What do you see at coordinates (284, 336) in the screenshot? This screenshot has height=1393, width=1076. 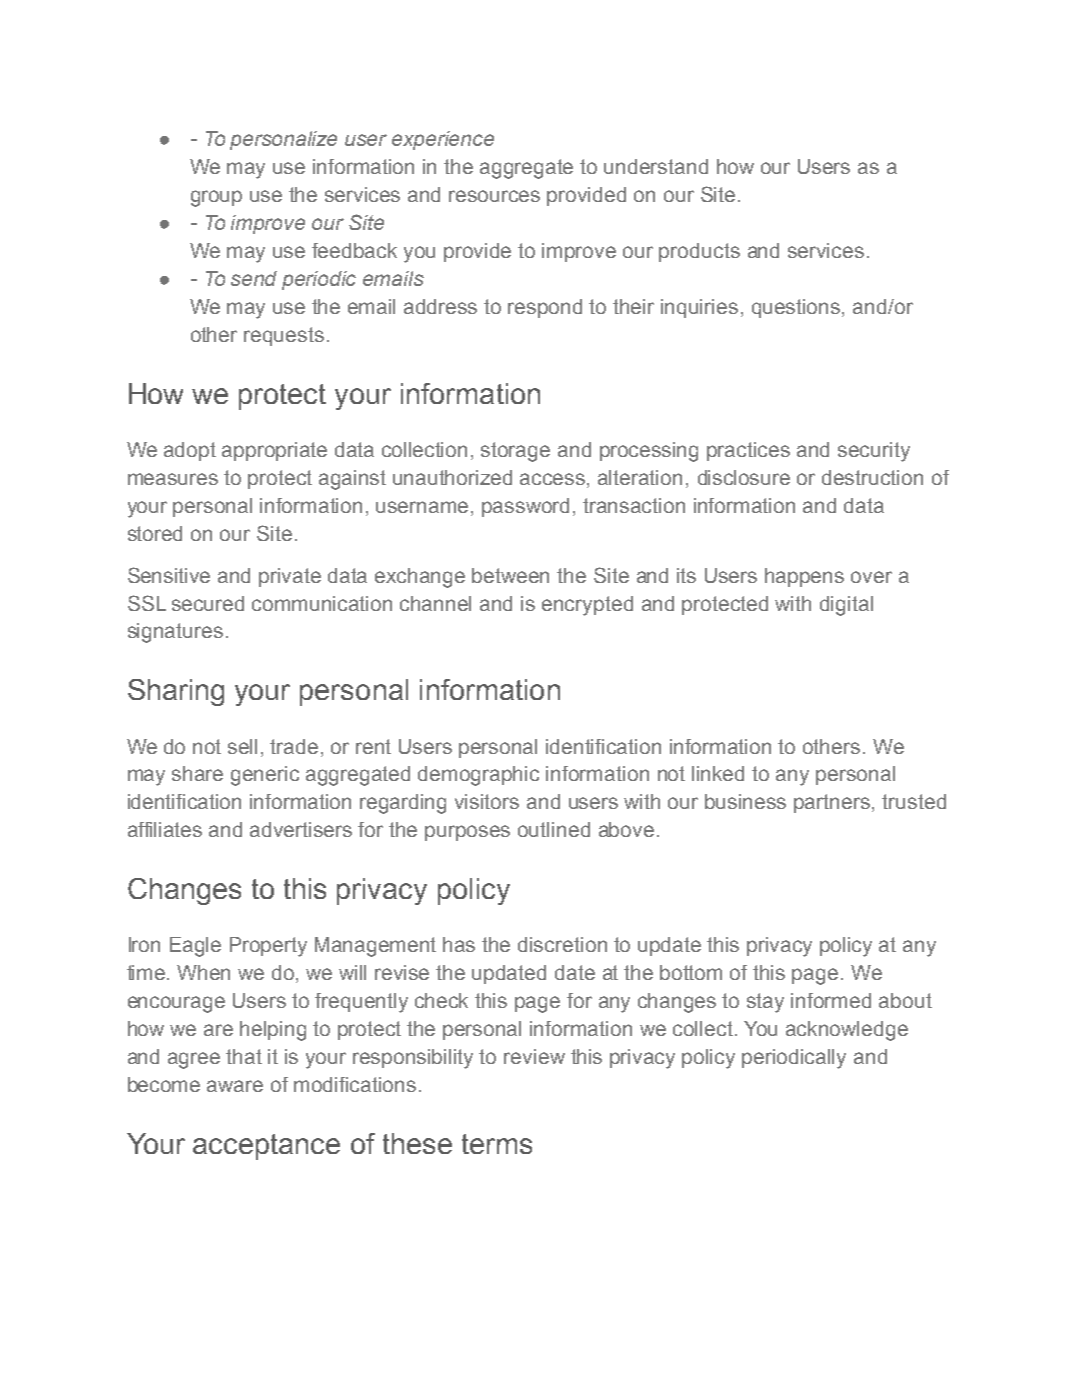 I see `requests` at bounding box center [284, 336].
